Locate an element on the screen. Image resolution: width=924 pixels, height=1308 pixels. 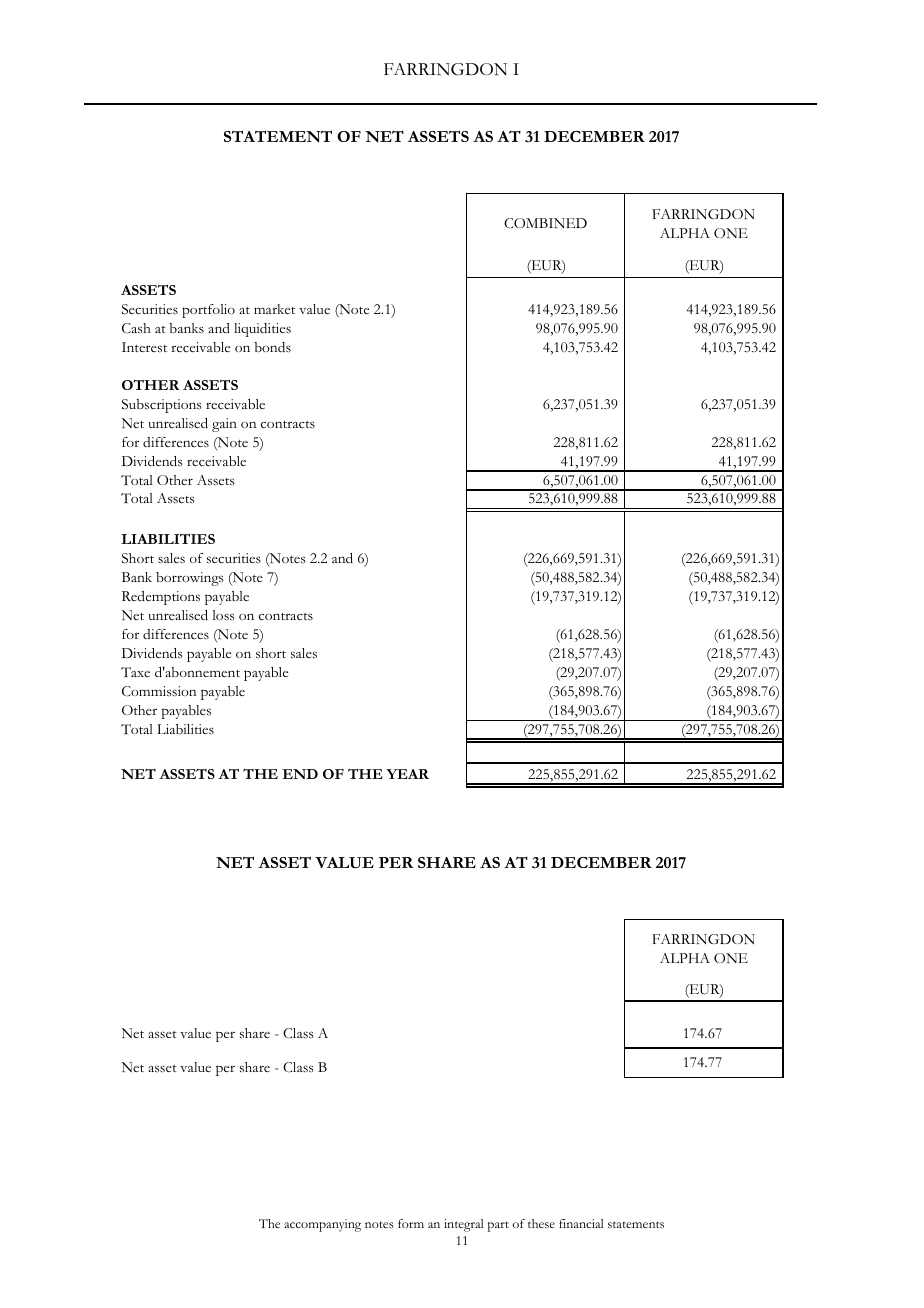
COMBINED is located at coordinates (545, 223).
